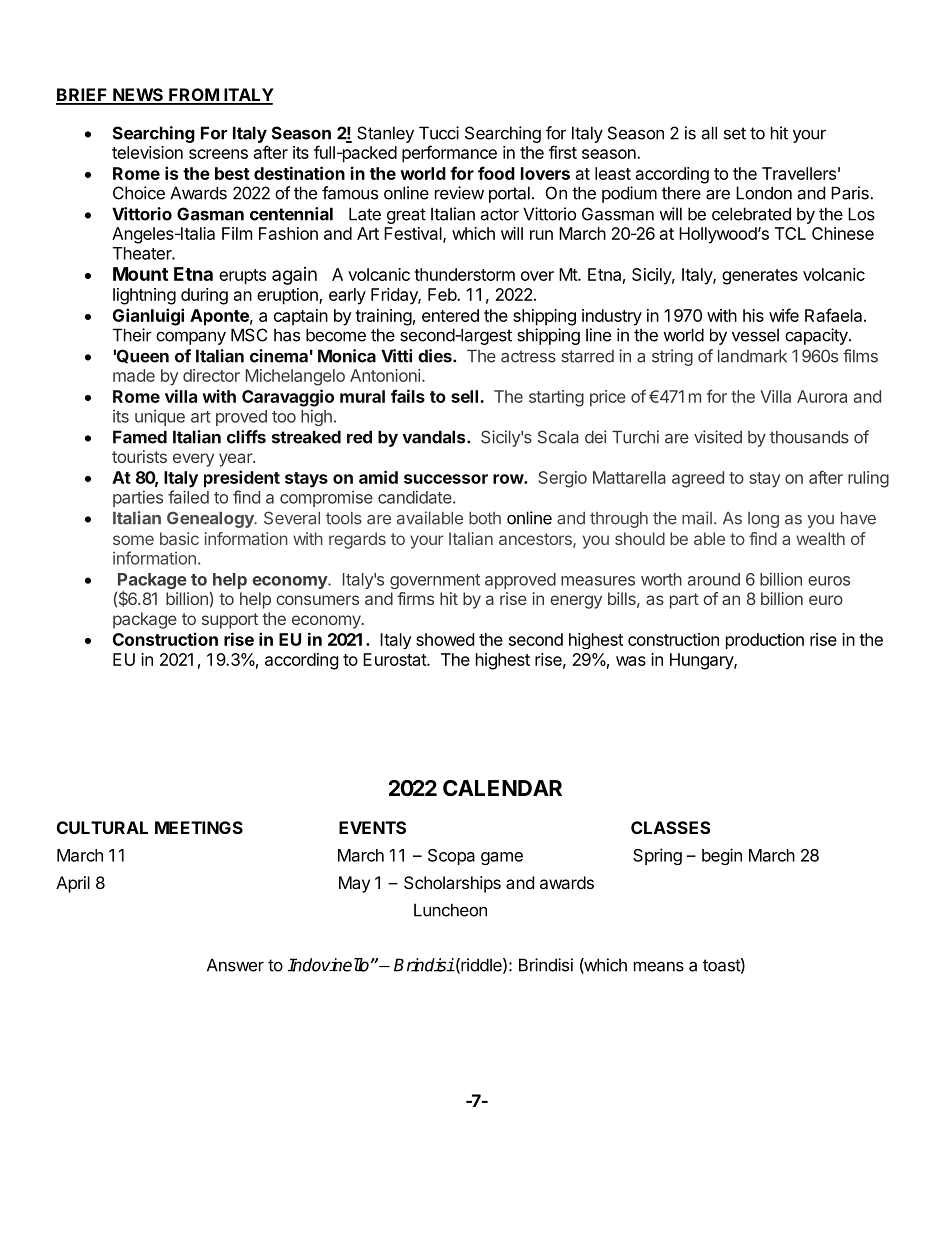 The width and height of the image is (952, 1233). I want to click on means, so click(659, 966).
